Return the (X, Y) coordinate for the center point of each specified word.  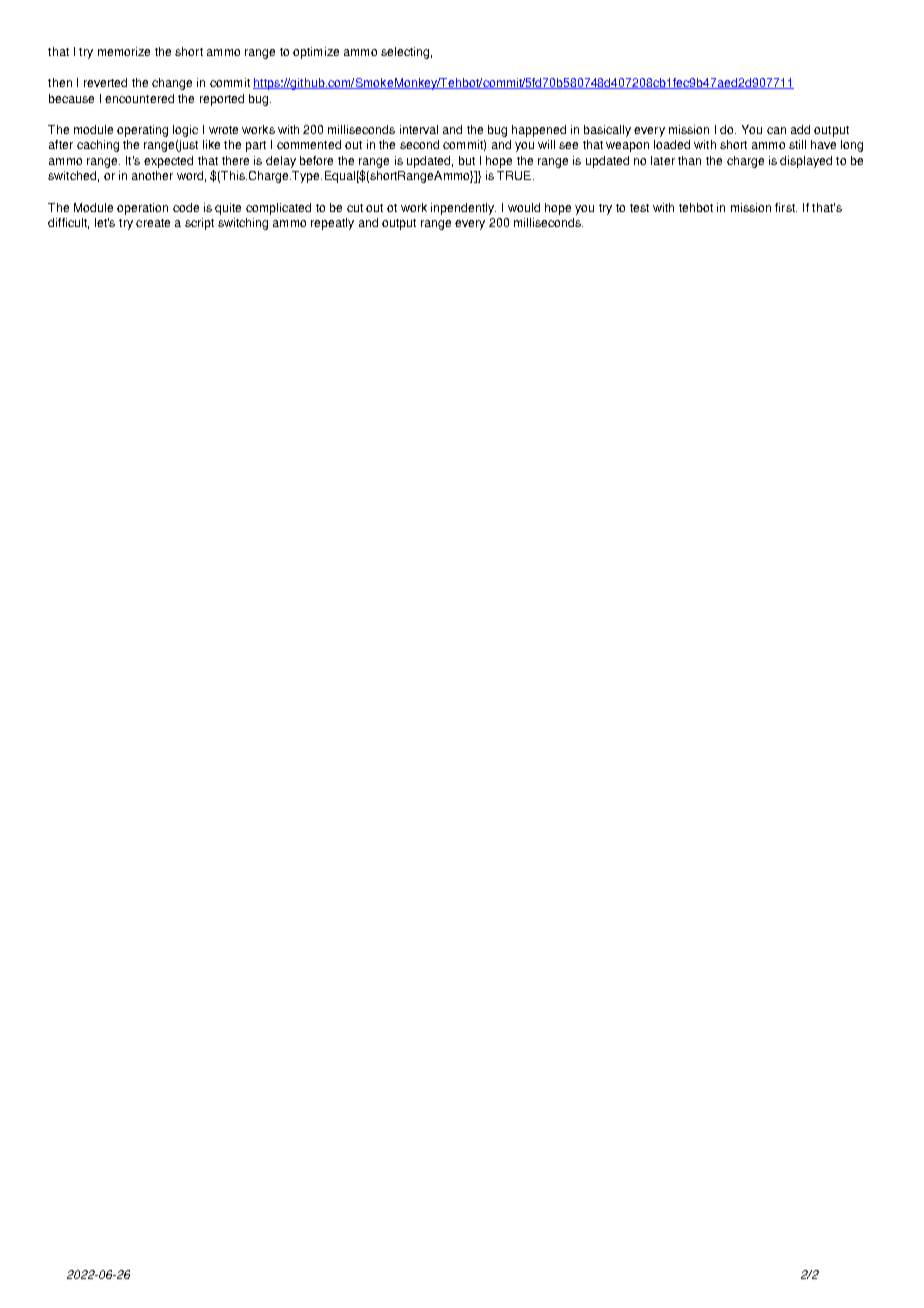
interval (419, 129)
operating (142, 131)
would (524, 207)
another (152, 175)
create (153, 223)
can (776, 130)
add (800, 129)
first (786, 207)
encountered (139, 98)
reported (222, 100)
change (172, 84)
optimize (316, 53)
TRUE (514, 175)
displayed (806, 162)
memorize (124, 51)
